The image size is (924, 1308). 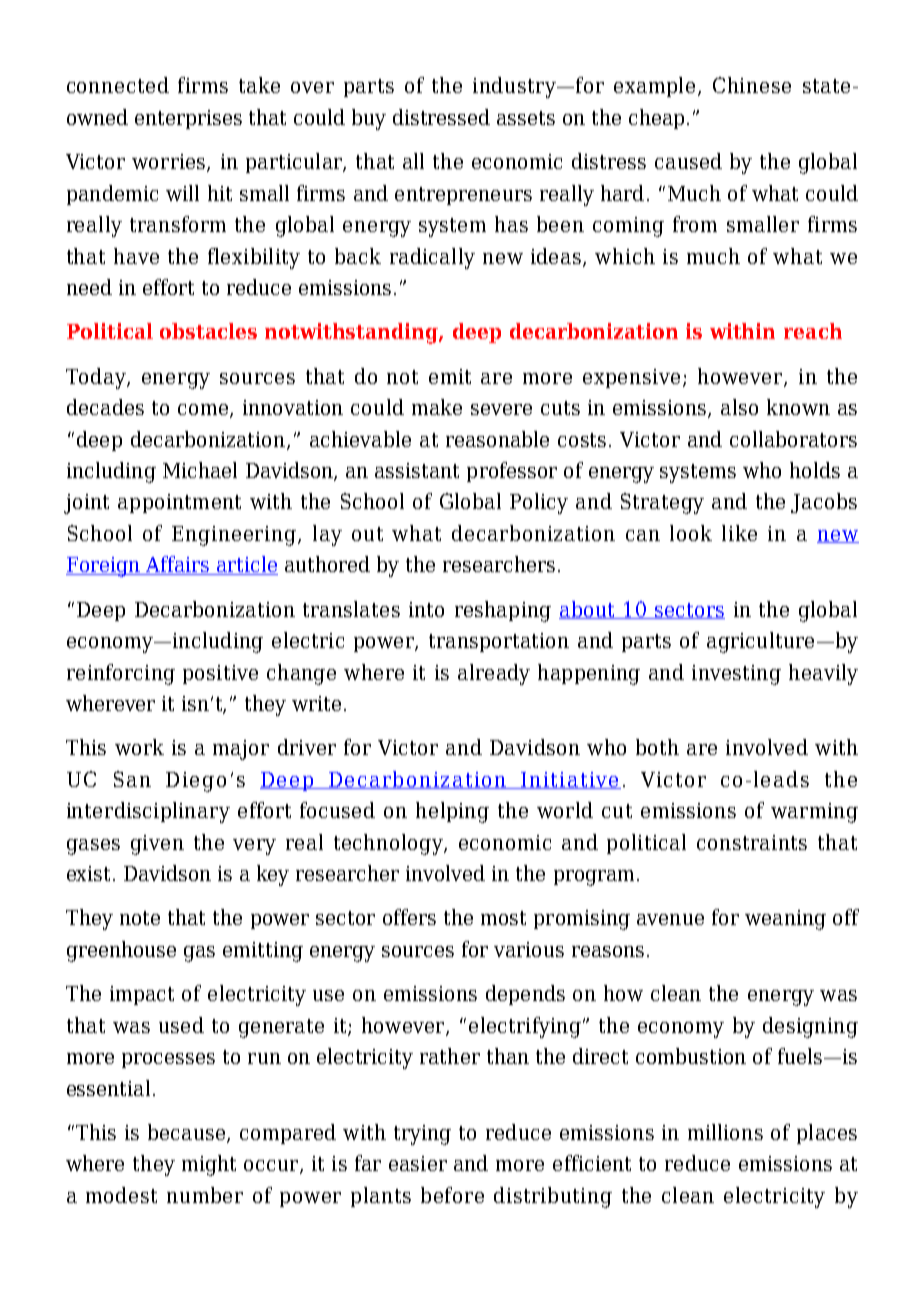 What do you see at coordinates (725, 1132) in the screenshot?
I see `millions` at bounding box center [725, 1132].
